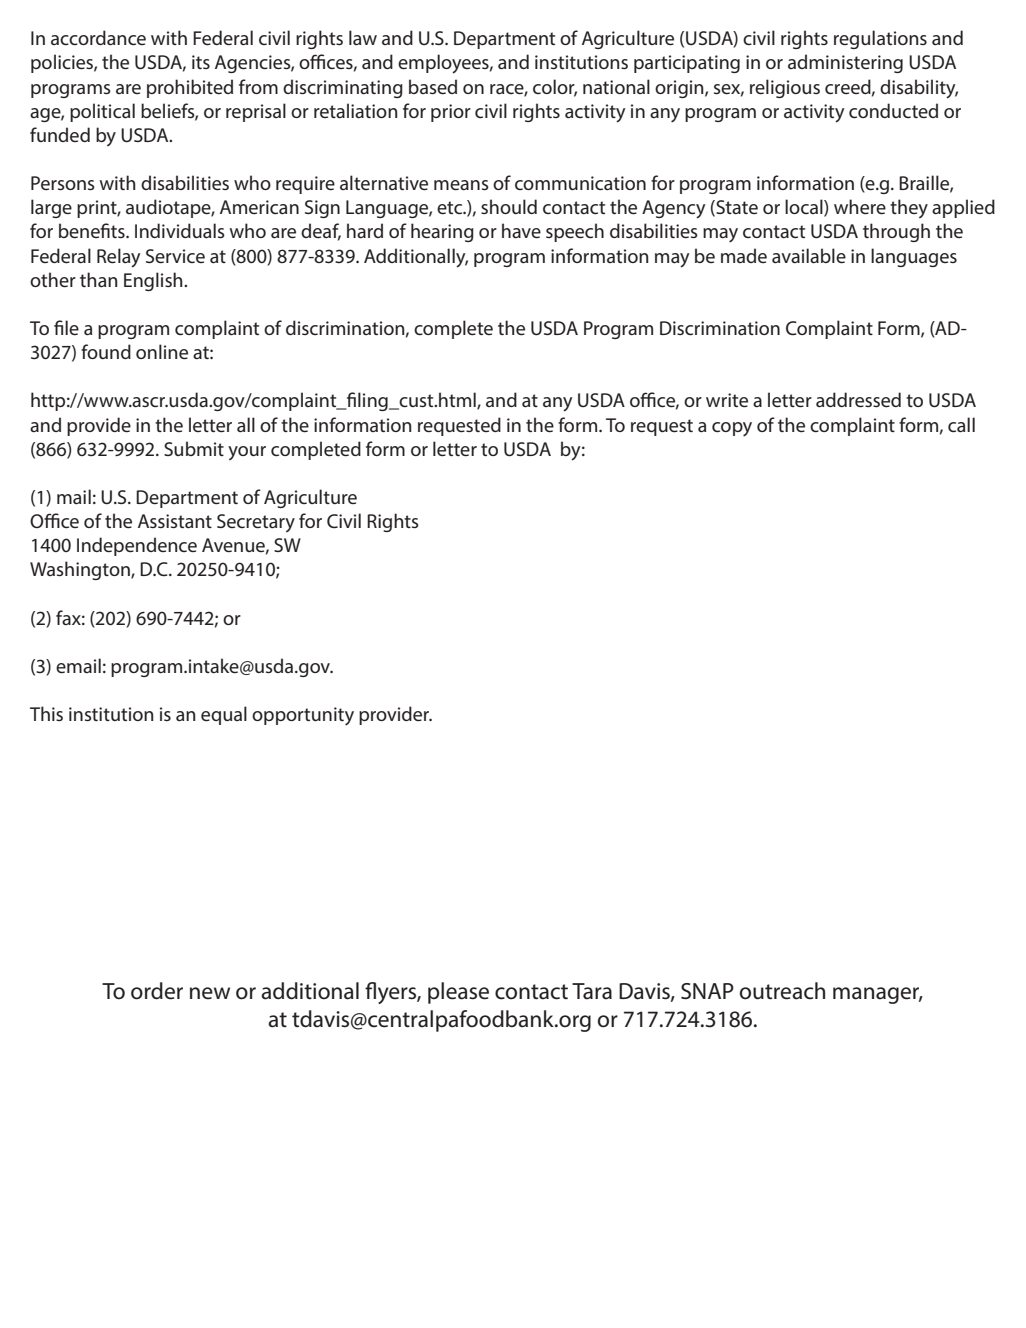 Image resolution: width=1026 pixels, height=1328 pixels. Describe the element at coordinates (157, 991) in the screenshot. I see `order` at that location.
